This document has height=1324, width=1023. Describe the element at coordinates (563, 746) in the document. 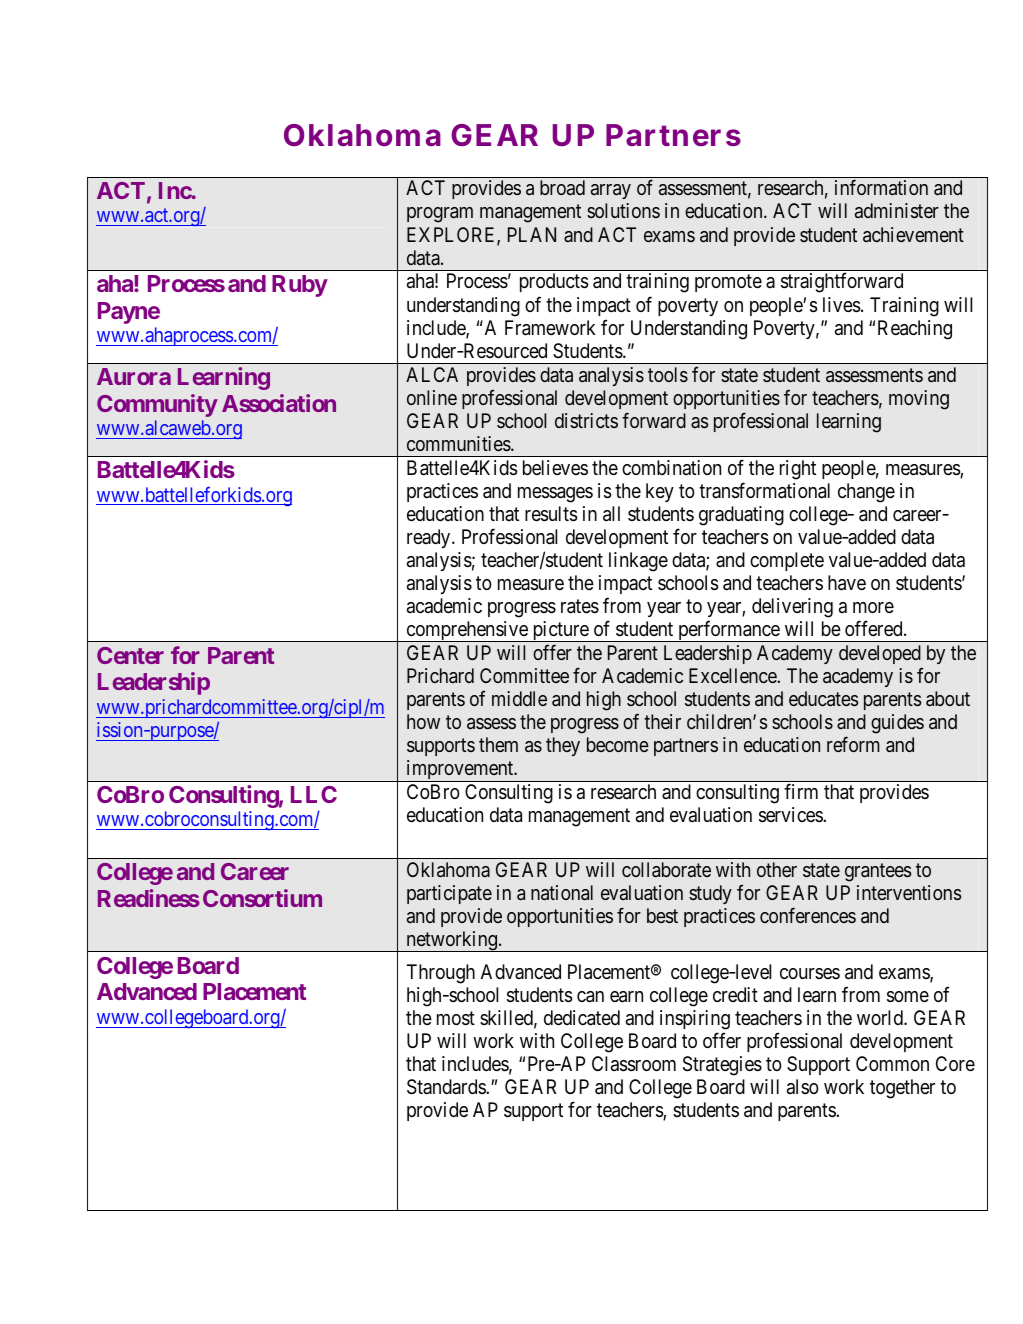

I see `they` at that location.
